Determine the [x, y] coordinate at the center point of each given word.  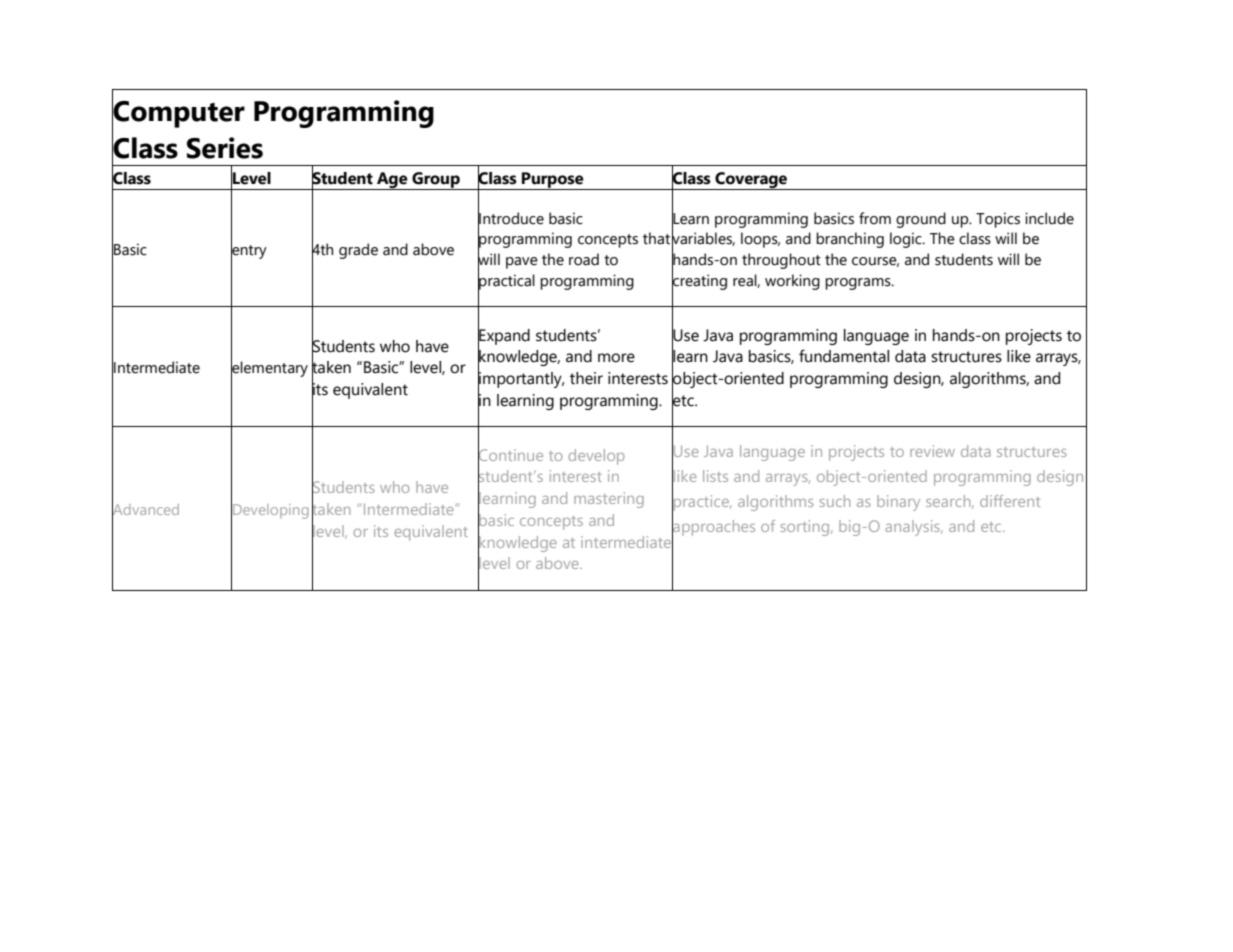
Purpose [553, 181]
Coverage [751, 181]
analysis [913, 528]
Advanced [145, 509]
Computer [178, 113]
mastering [609, 500]
